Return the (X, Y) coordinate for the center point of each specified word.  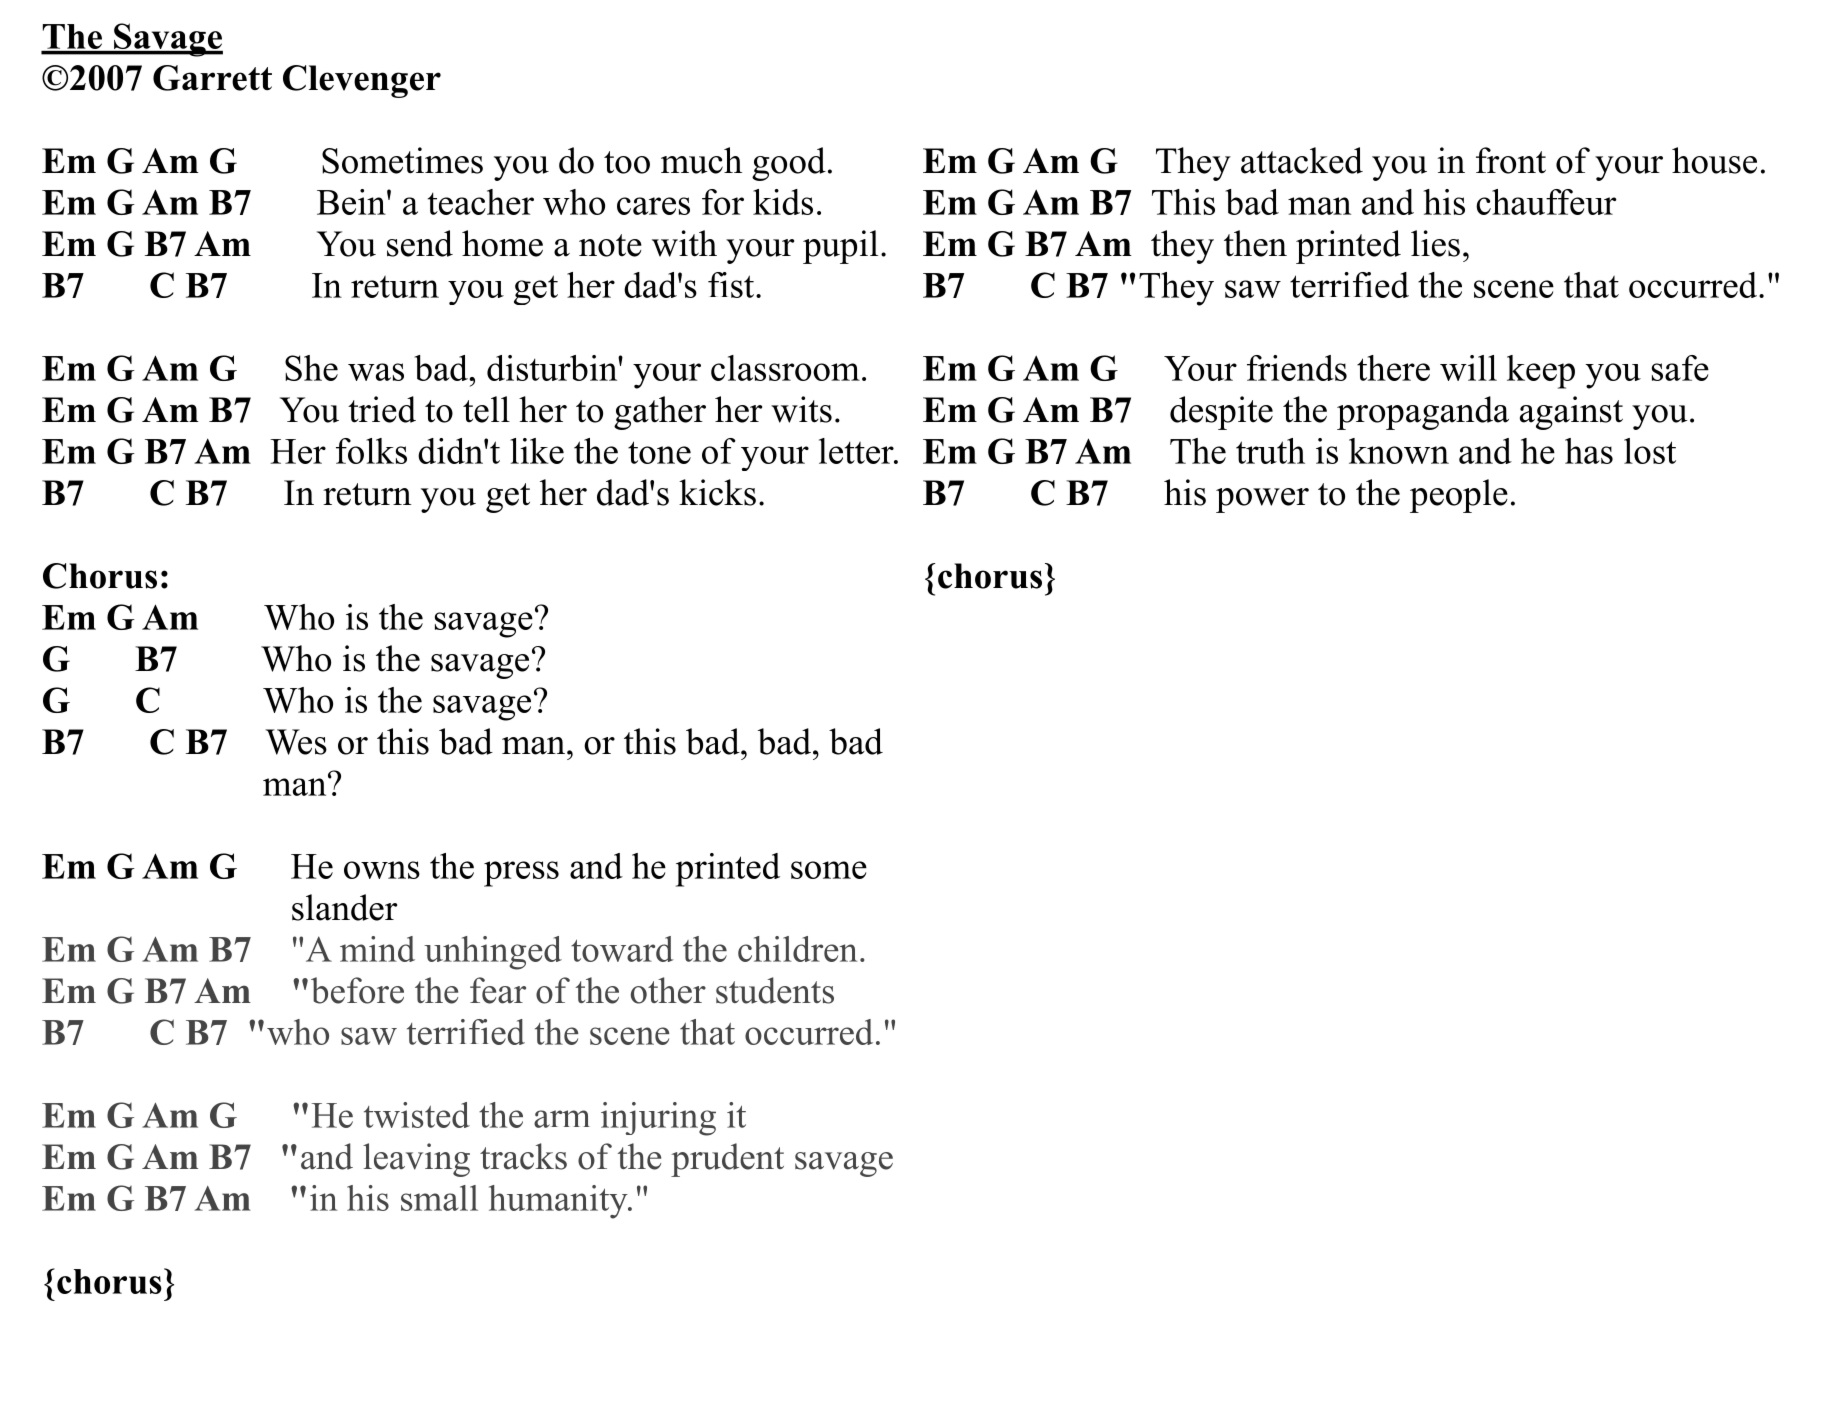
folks (371, 451)
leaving (416, 1160)
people (1459, 496)
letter (857, 451)
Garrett (212, 78)
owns (382, 870)
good (789, 164)
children (798, 949)
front (1511, 160)
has (1589, 451)
